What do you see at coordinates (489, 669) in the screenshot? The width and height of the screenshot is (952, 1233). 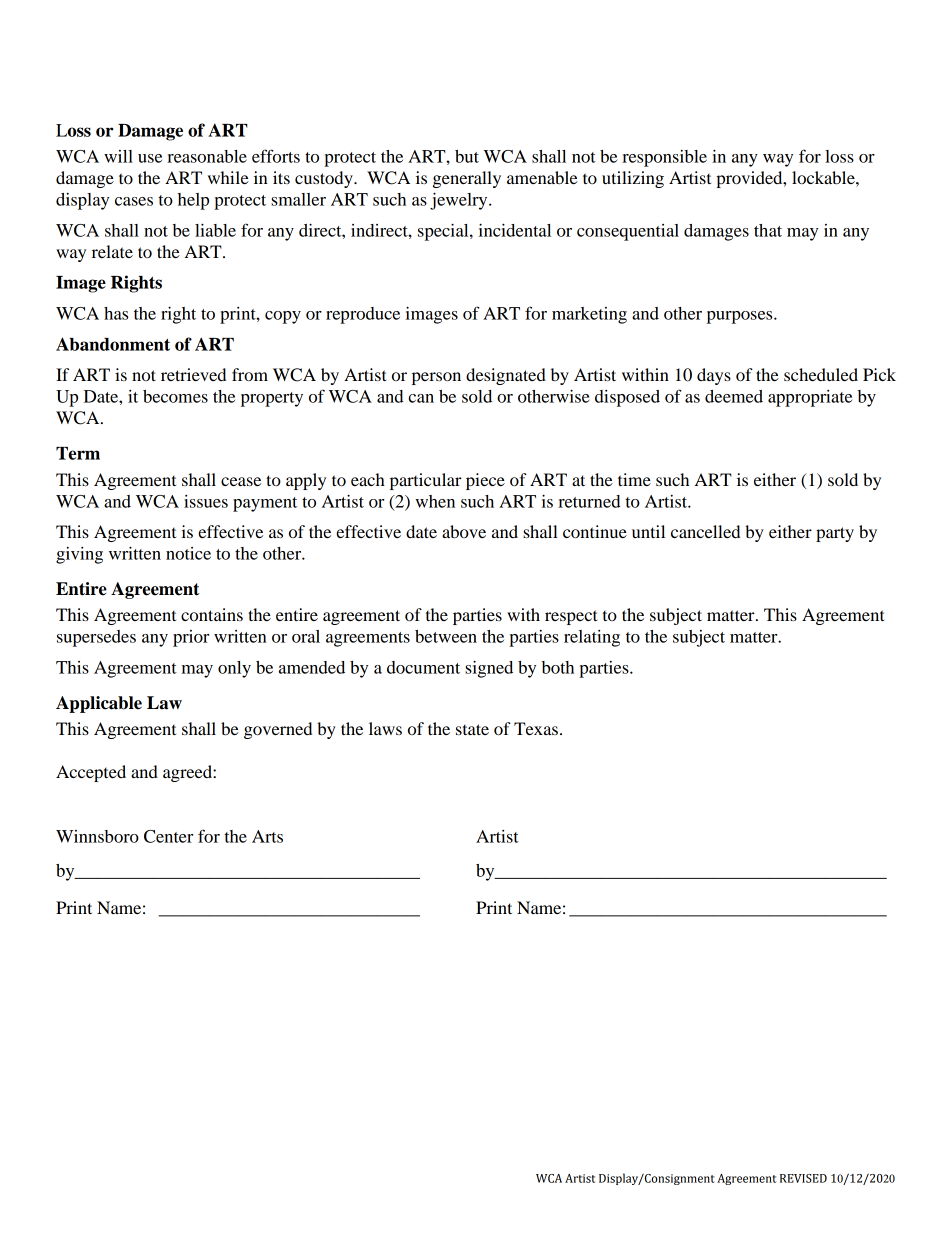 I see `signed` at bounding box center [489, 669].
